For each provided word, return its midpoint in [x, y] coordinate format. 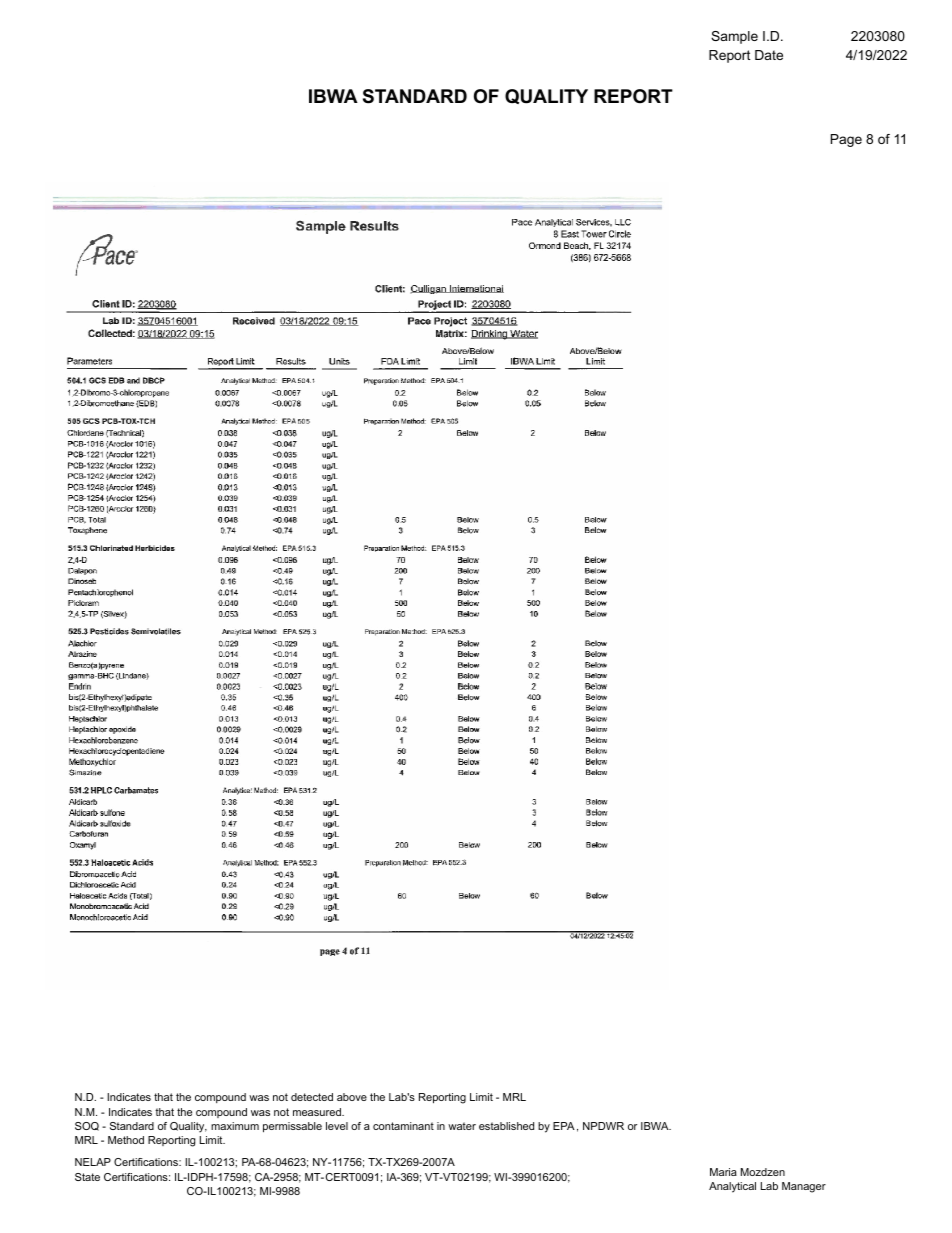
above [352, 1097]
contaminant [403, 1126]
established [506, 1126]
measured [318, 1112]
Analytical [732, 1187]
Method [126, 1140]
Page [846, 140]
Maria [723, 1172]
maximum [235, 1126]
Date [769, 55]
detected [312, 1097]
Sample [734, 37]
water [462, 1126]
